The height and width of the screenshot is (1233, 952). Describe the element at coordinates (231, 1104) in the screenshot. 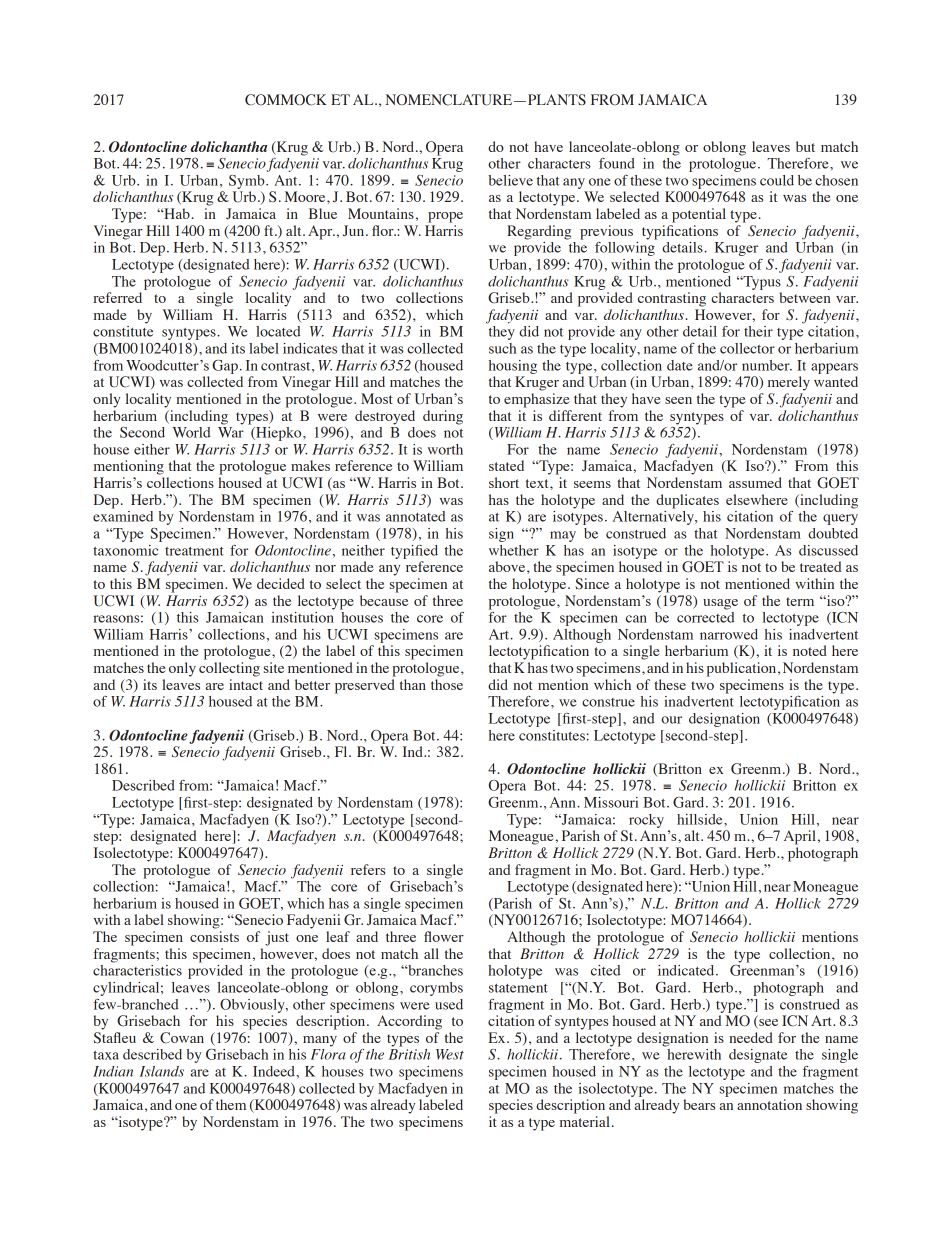

I see `them` at that location.
